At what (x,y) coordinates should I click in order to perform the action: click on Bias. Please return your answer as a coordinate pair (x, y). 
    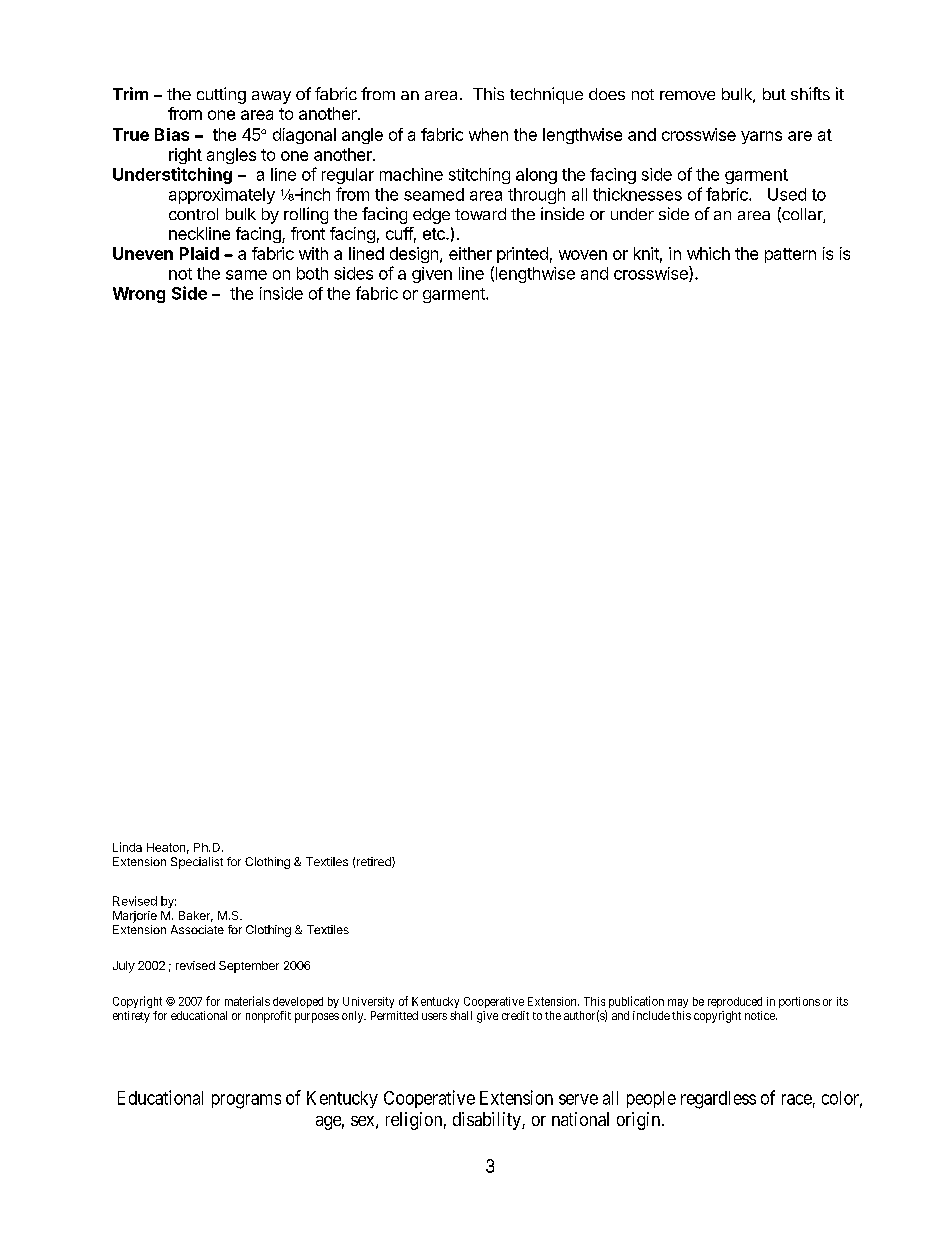
    Looking at the image, I should click on (172, 134).
